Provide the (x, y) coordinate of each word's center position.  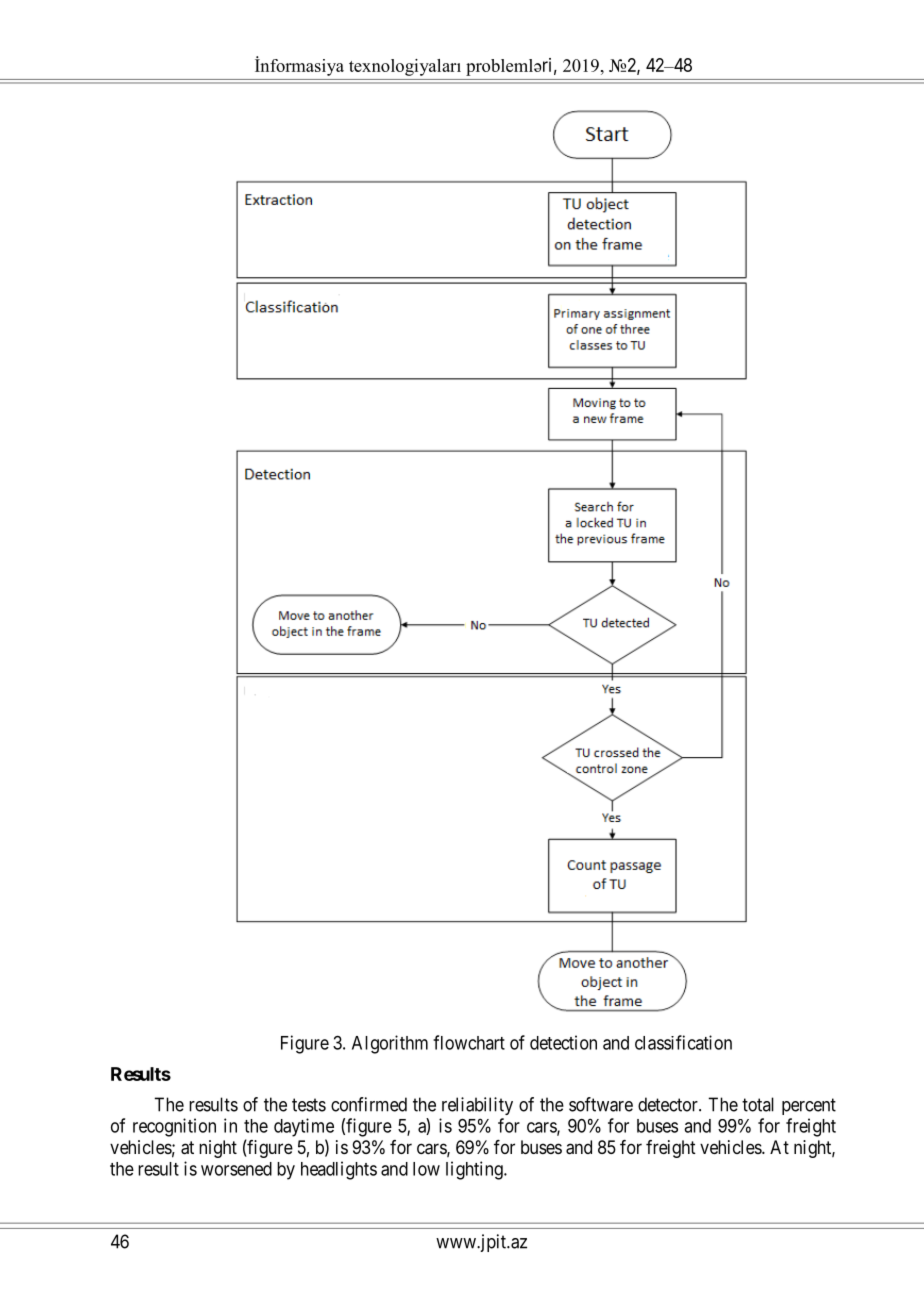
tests (309, 1105)
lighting (475, 1170)
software (601, 1104)
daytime (304, 1127)
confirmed (369, 1104)
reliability (477, 1106)
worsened (236, 1169)
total (758, 1104)
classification (683, 1042)
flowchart (469, 1042)
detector (669, 1104)
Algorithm (390, 1044)
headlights (339, 1170)
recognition (174, 1127)
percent (809, 1106)
